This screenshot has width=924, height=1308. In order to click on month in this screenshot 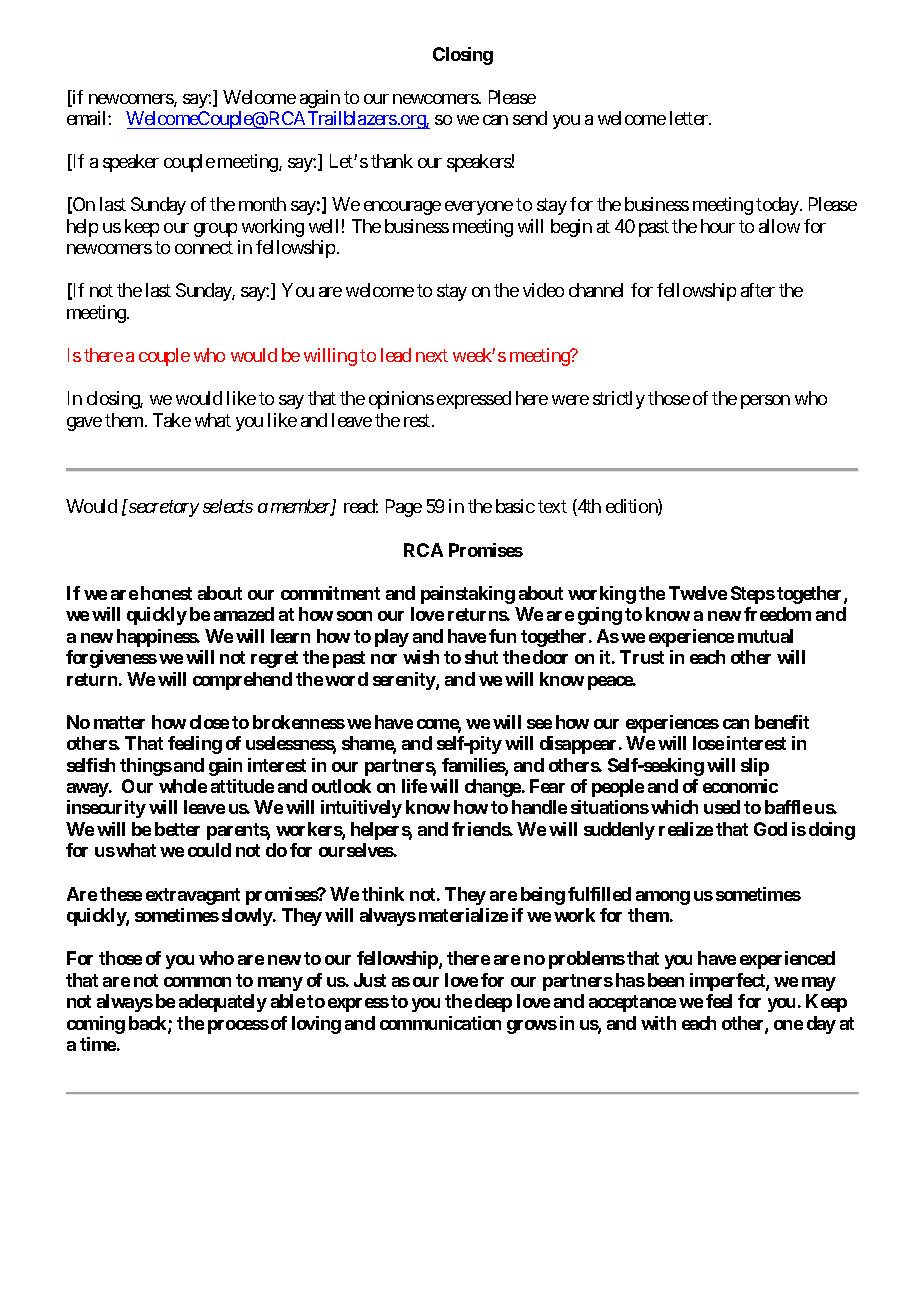, I will do `click(262, 204)`.
